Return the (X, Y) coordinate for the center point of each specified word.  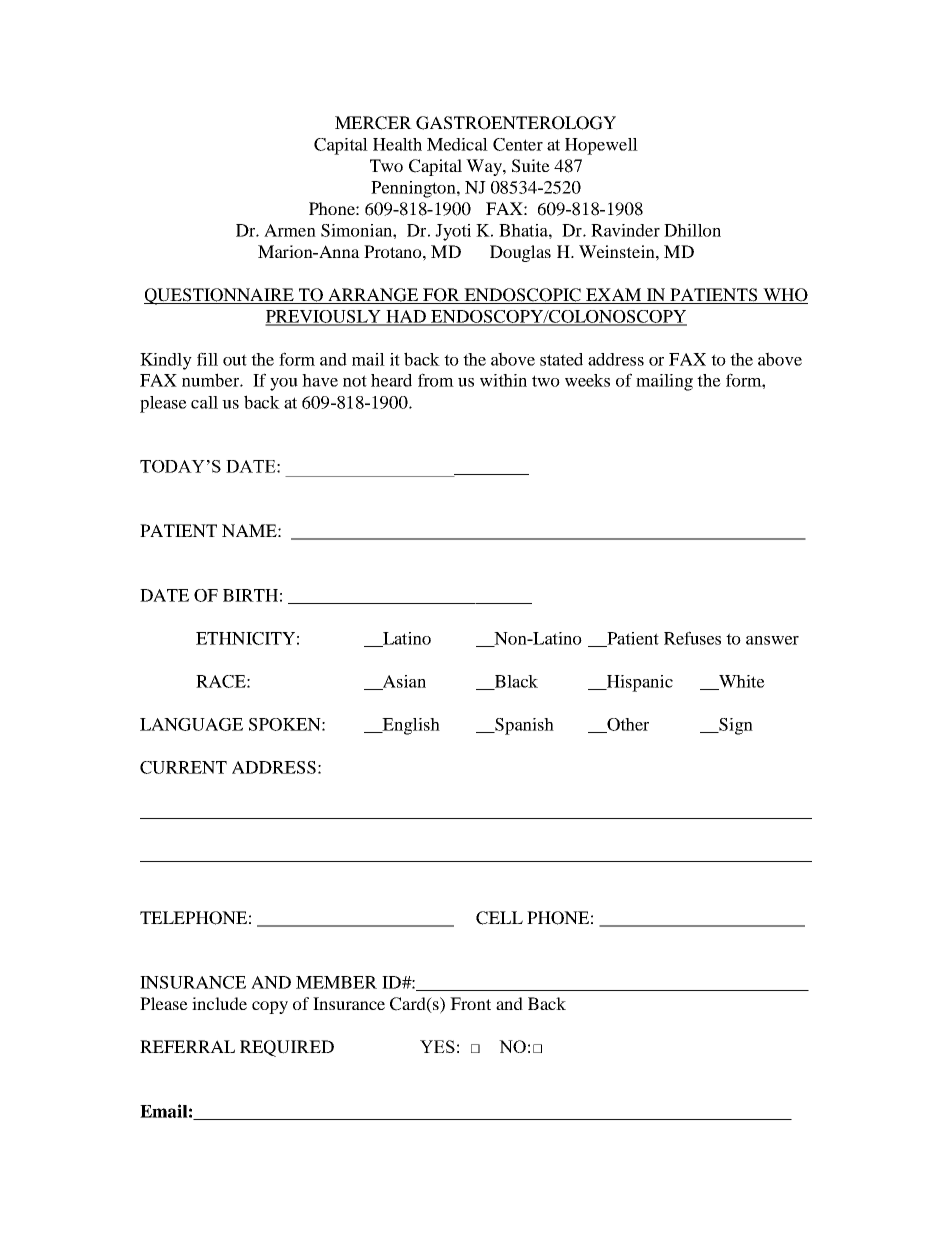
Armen (290, 230)
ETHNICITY (245, 638)
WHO (784, 296)
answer (772, 640)
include (219, 1003)
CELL (499, 918)
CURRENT (183, 767)
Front (470, 1003)
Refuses (692, 638)
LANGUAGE (191, 724)
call (204, 402)
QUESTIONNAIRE (220, 296)
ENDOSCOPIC (522, 296)
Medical (457, 144)
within (503, 380)
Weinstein (618, 251)
